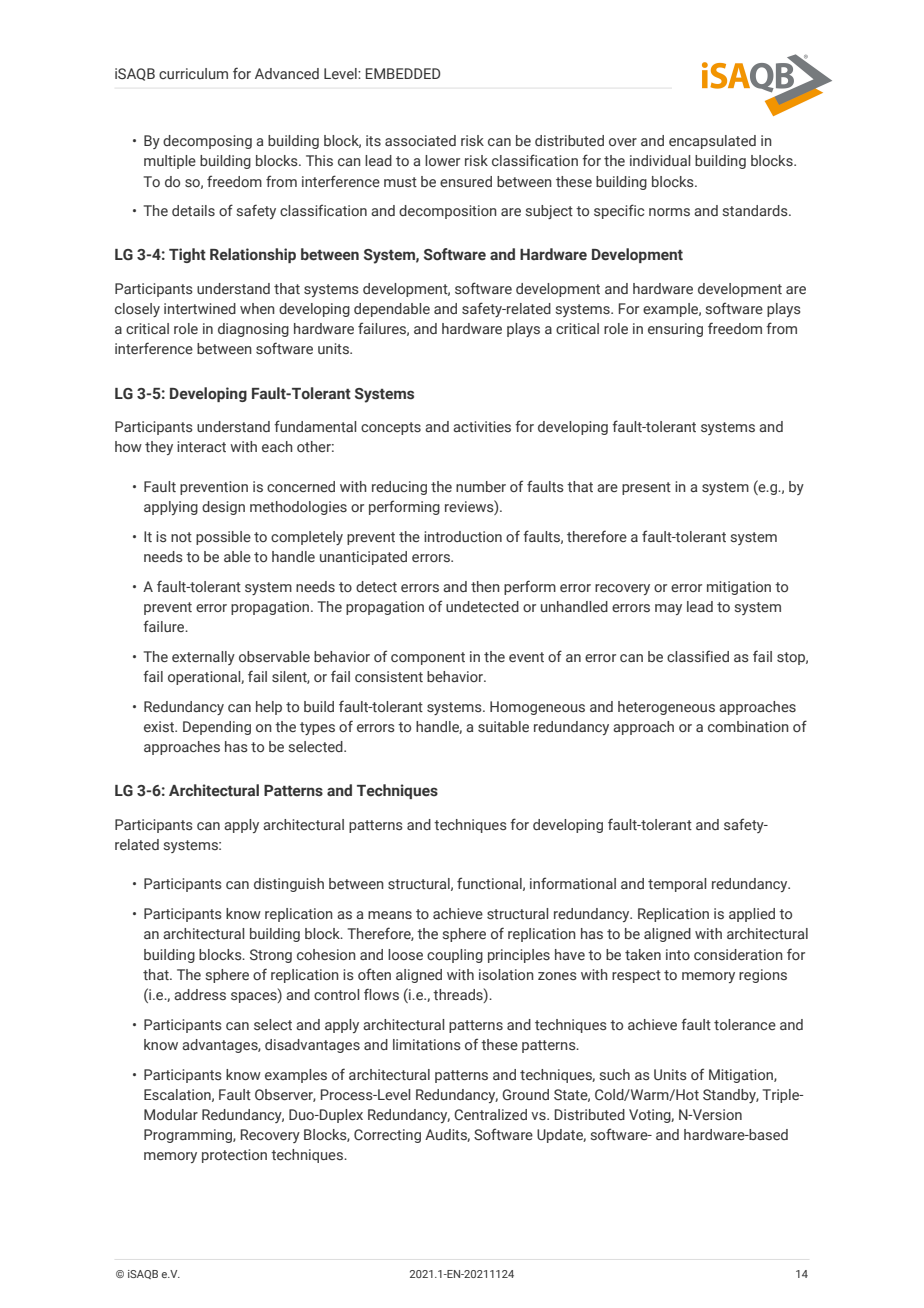  What do you see at coordinates (253, 330) in the page?
I see `diagnosing` at bounding box center [253, 330].
